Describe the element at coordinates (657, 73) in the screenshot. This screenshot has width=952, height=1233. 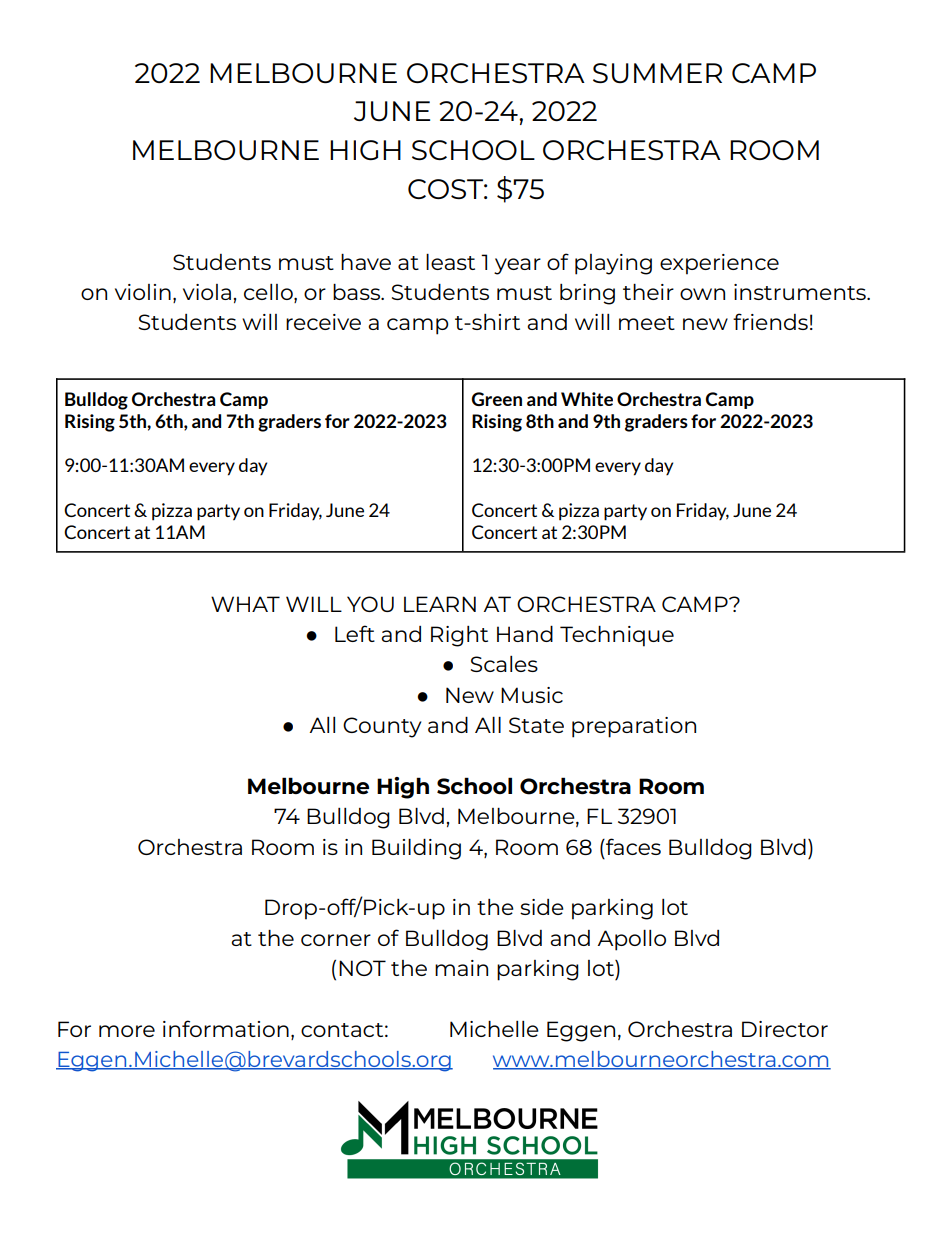
I see `SUMMER` at that location.
